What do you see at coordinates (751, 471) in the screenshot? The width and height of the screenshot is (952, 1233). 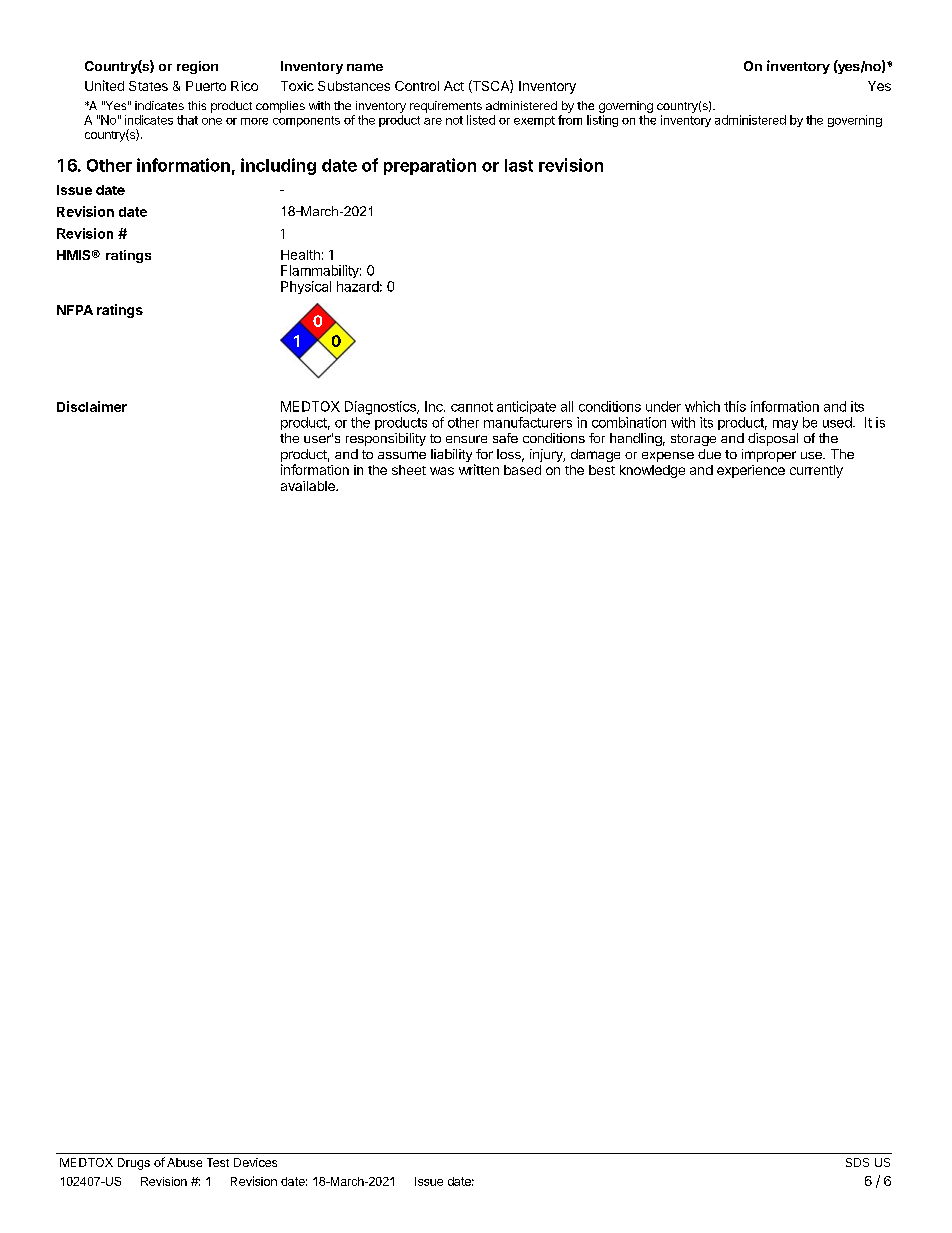 I see `experience` at bounding box center [751, 471].
